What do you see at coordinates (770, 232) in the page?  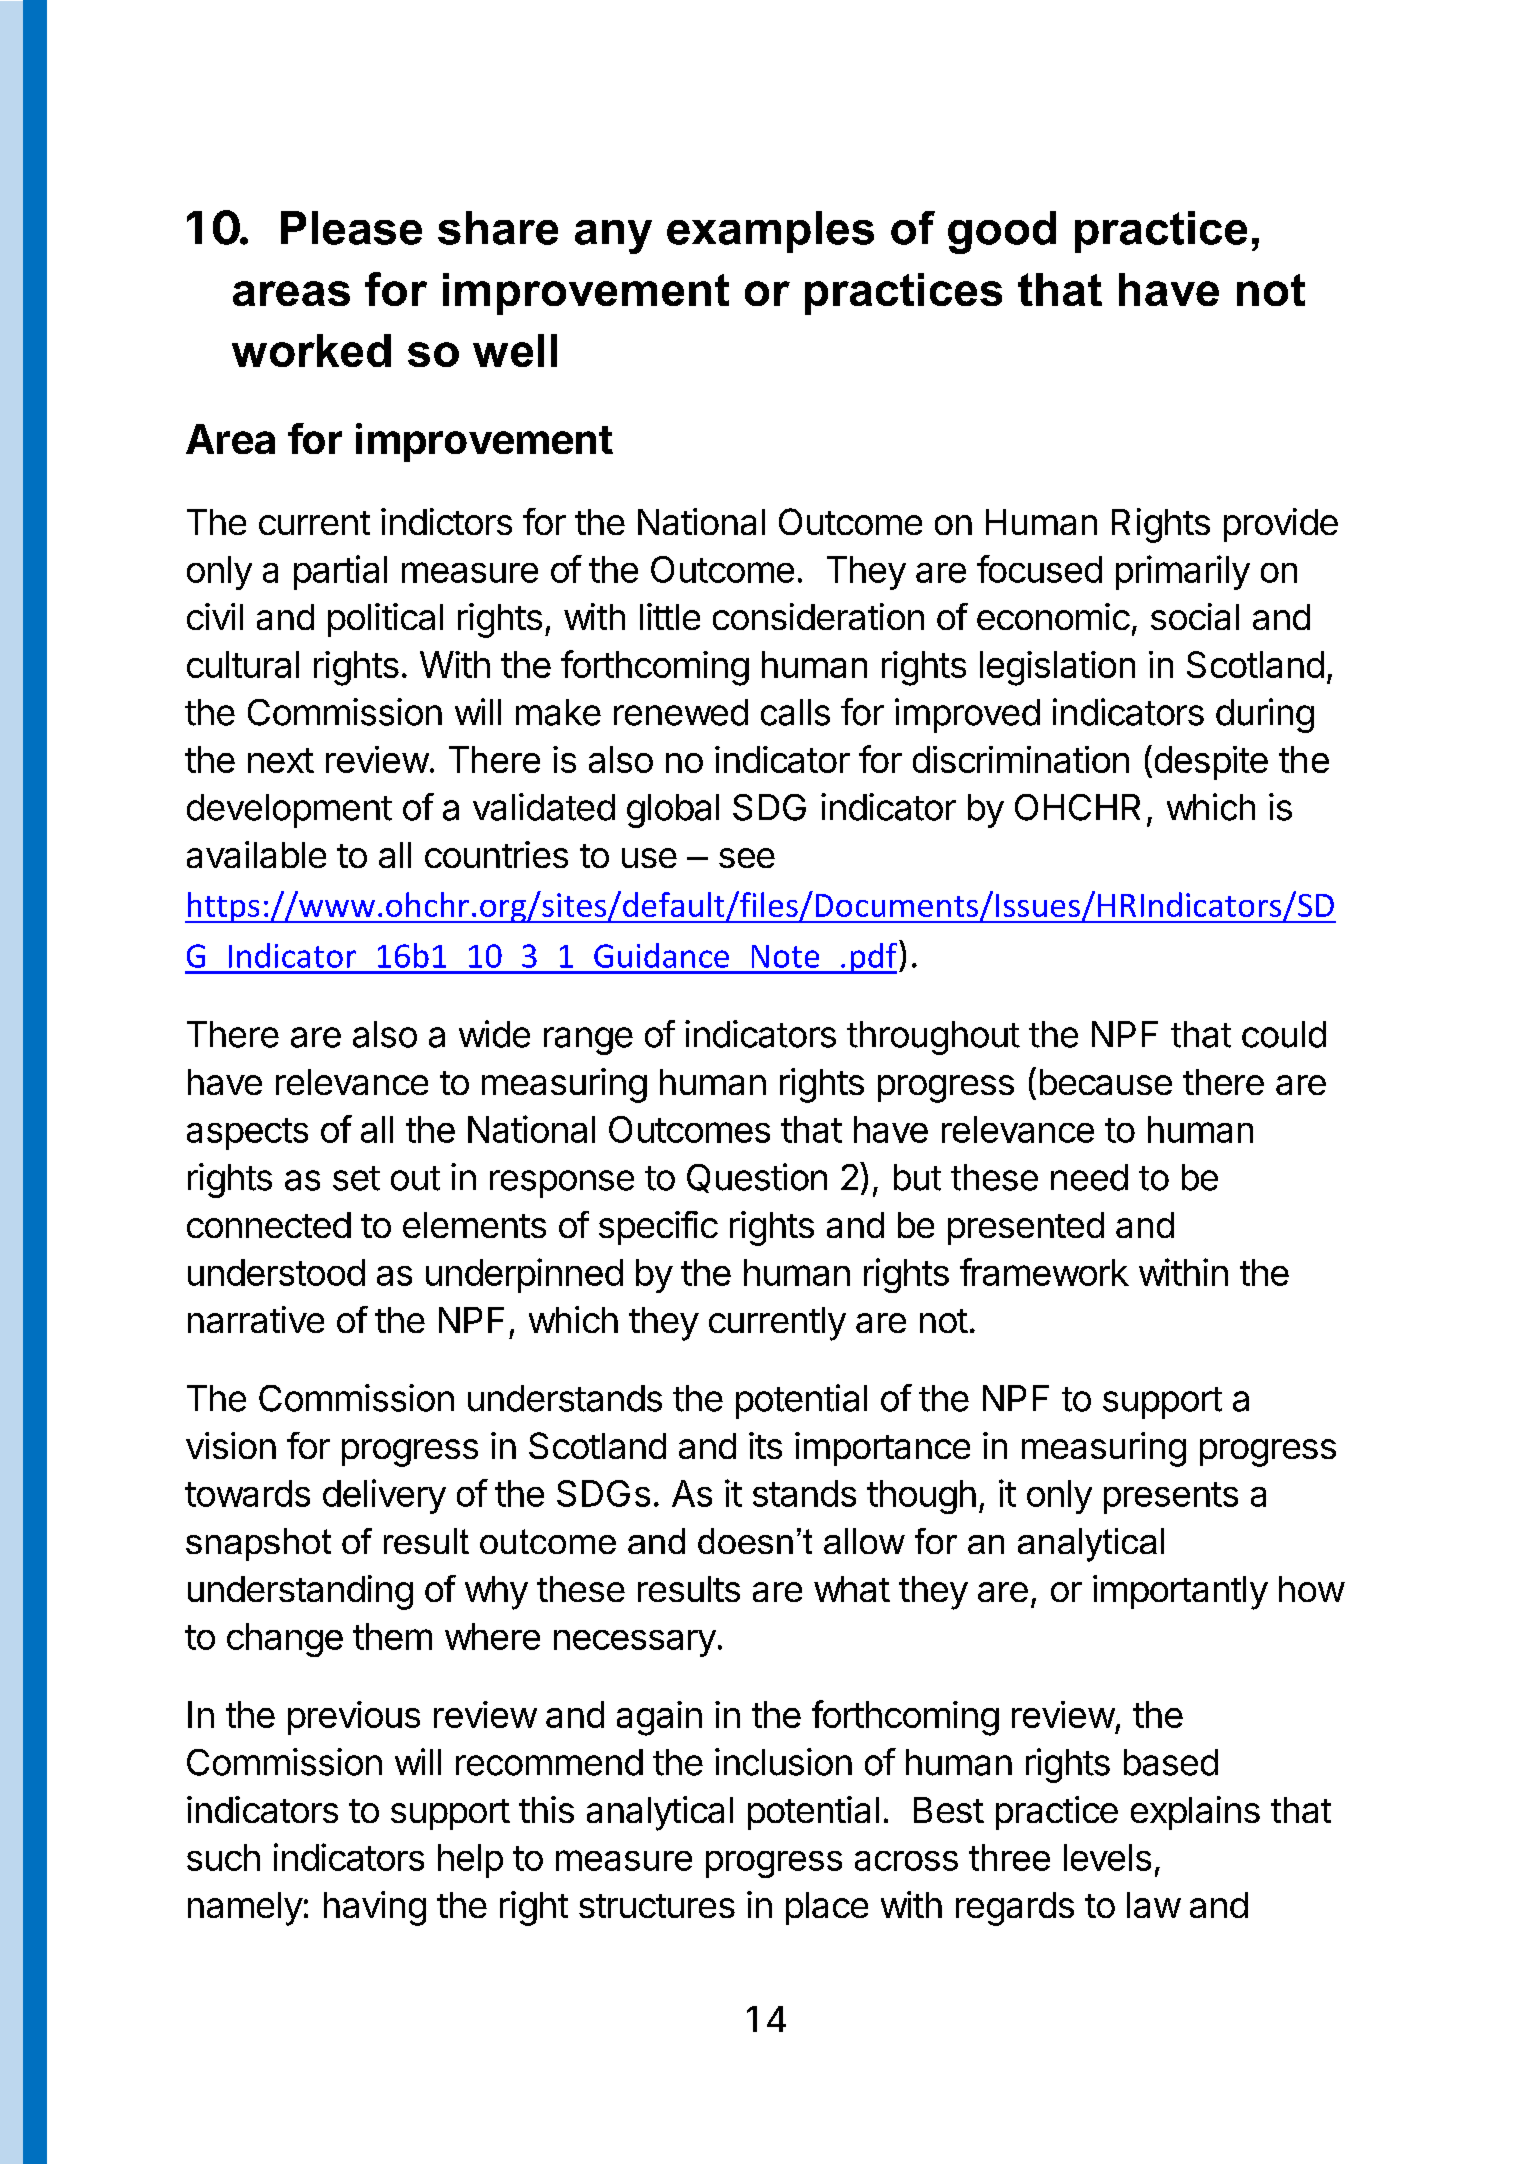 I see `examples` at bounding box center [770, 232].
